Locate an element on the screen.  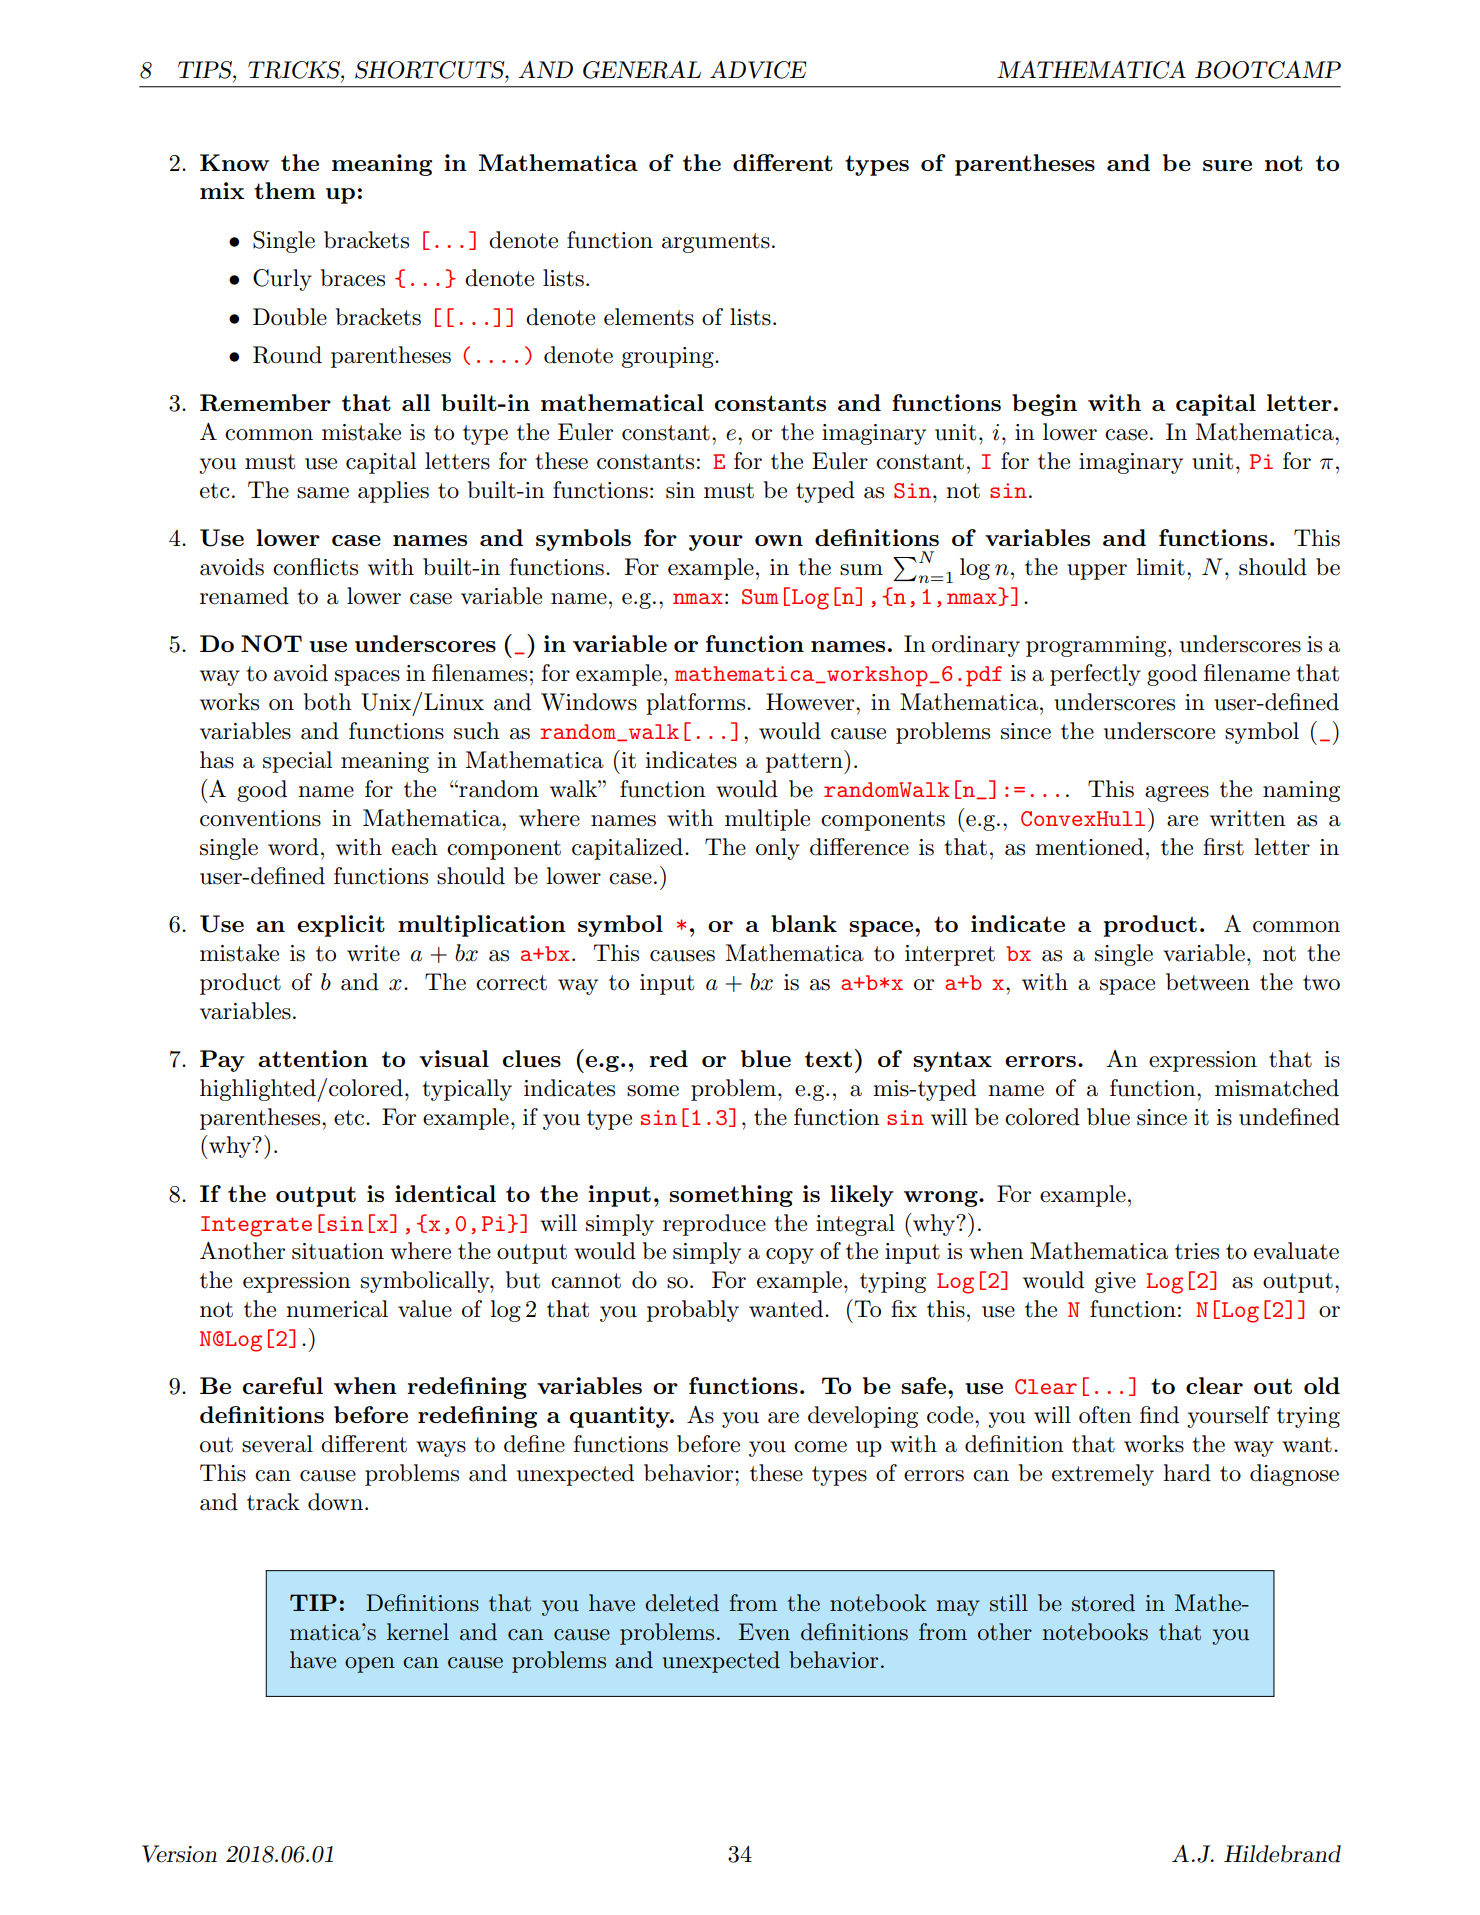
Even is located at coordinates (764, 1632).
